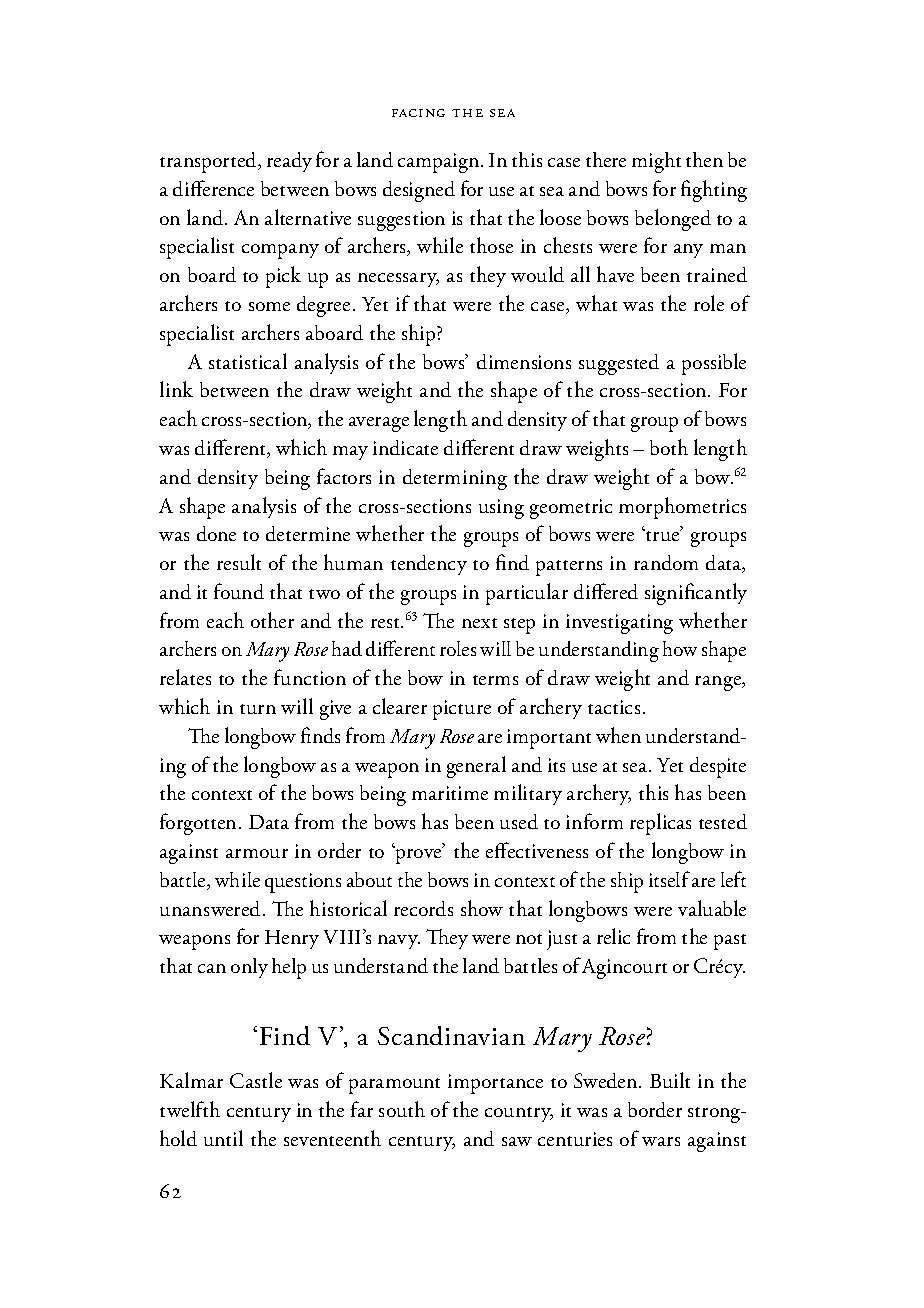 The image size is (924, 1308). Describe the element at coordinates (495, 1084) in the page. I see `importance` at that location.
